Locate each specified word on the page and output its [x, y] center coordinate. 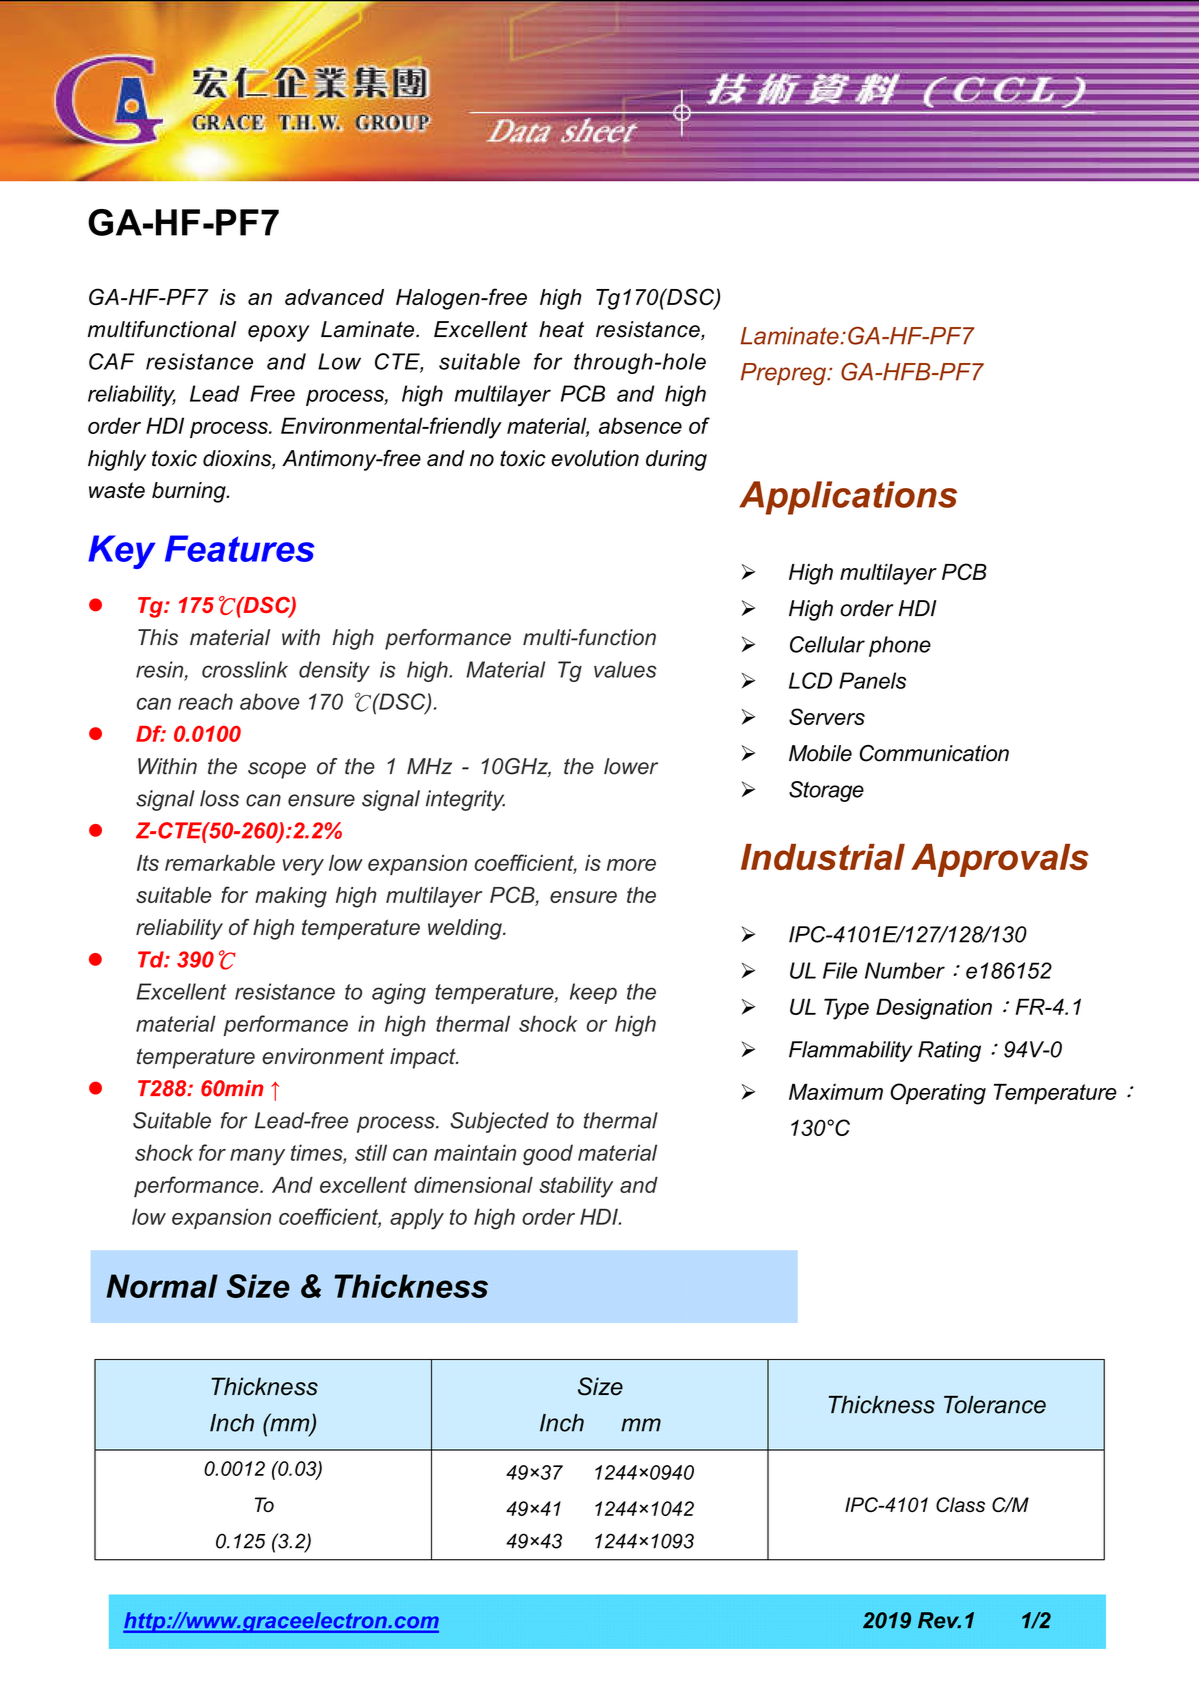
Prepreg [784, 374]
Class [960, 1504]
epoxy [279, 333]
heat [561, 329]
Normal [162, 1286]
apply [417, 1219]
